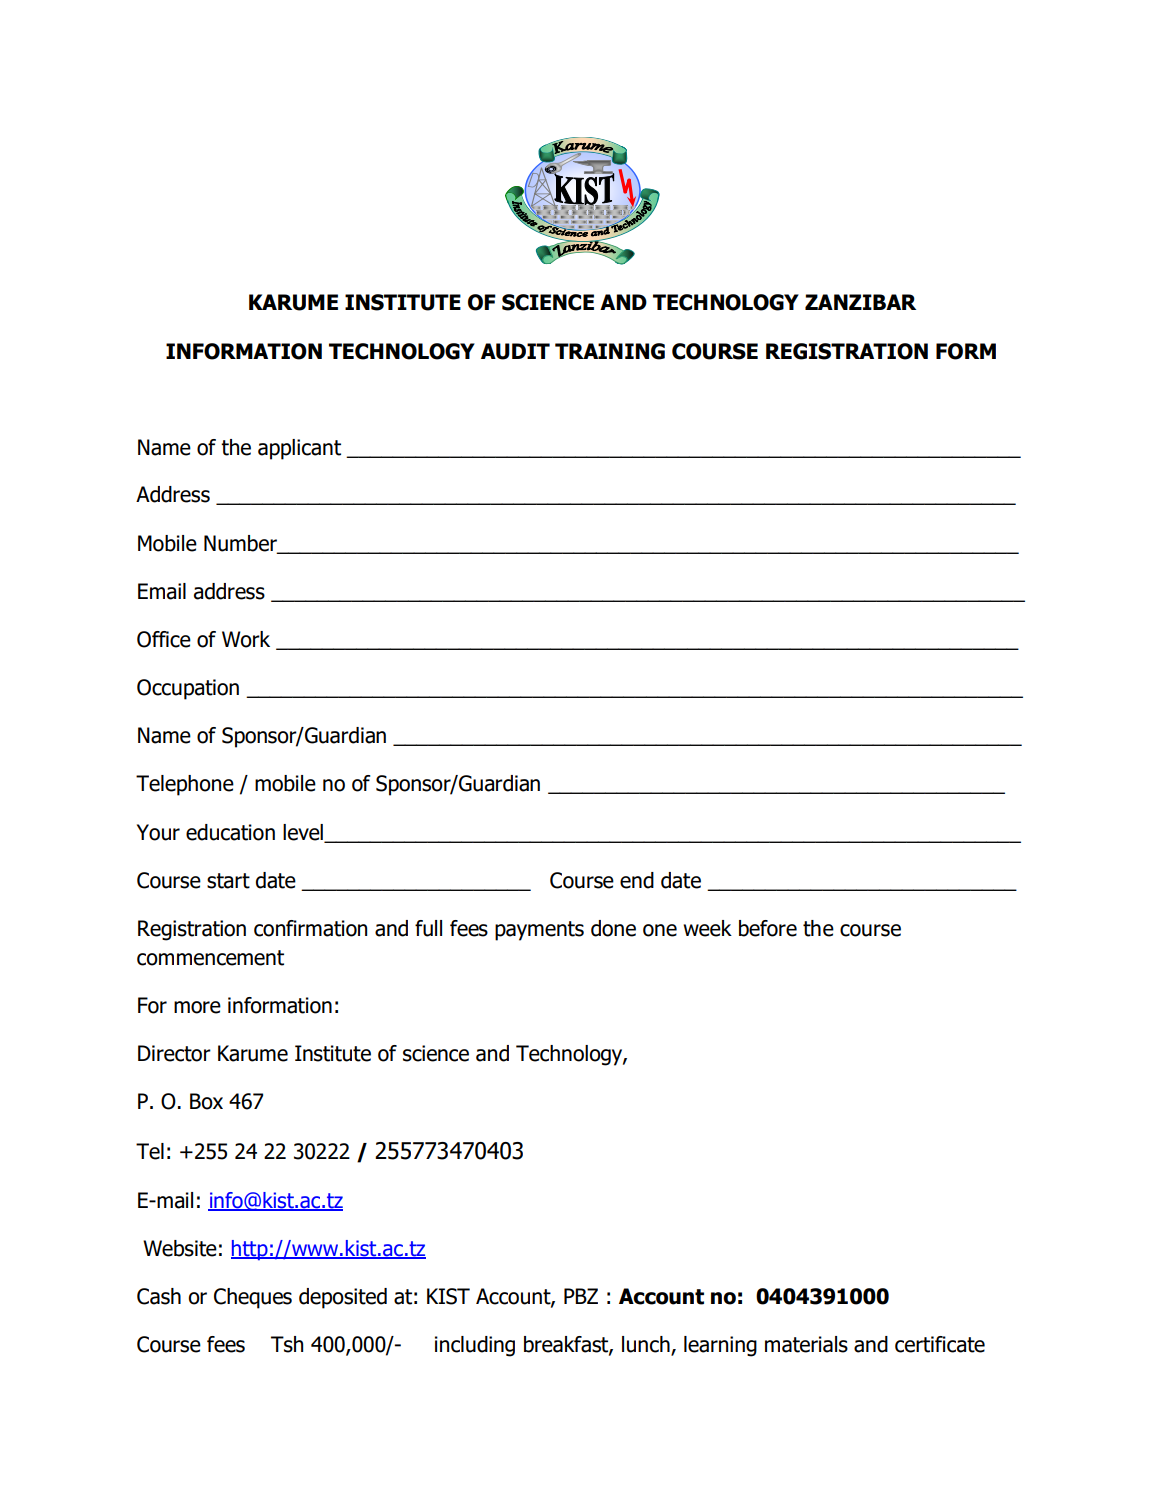 The width and height of the screenshot is (1164, 1507). What do you see at coordinates (253, 1298) in the screenshot?
I see `Cheques` at bounding box center [253, 1298].
